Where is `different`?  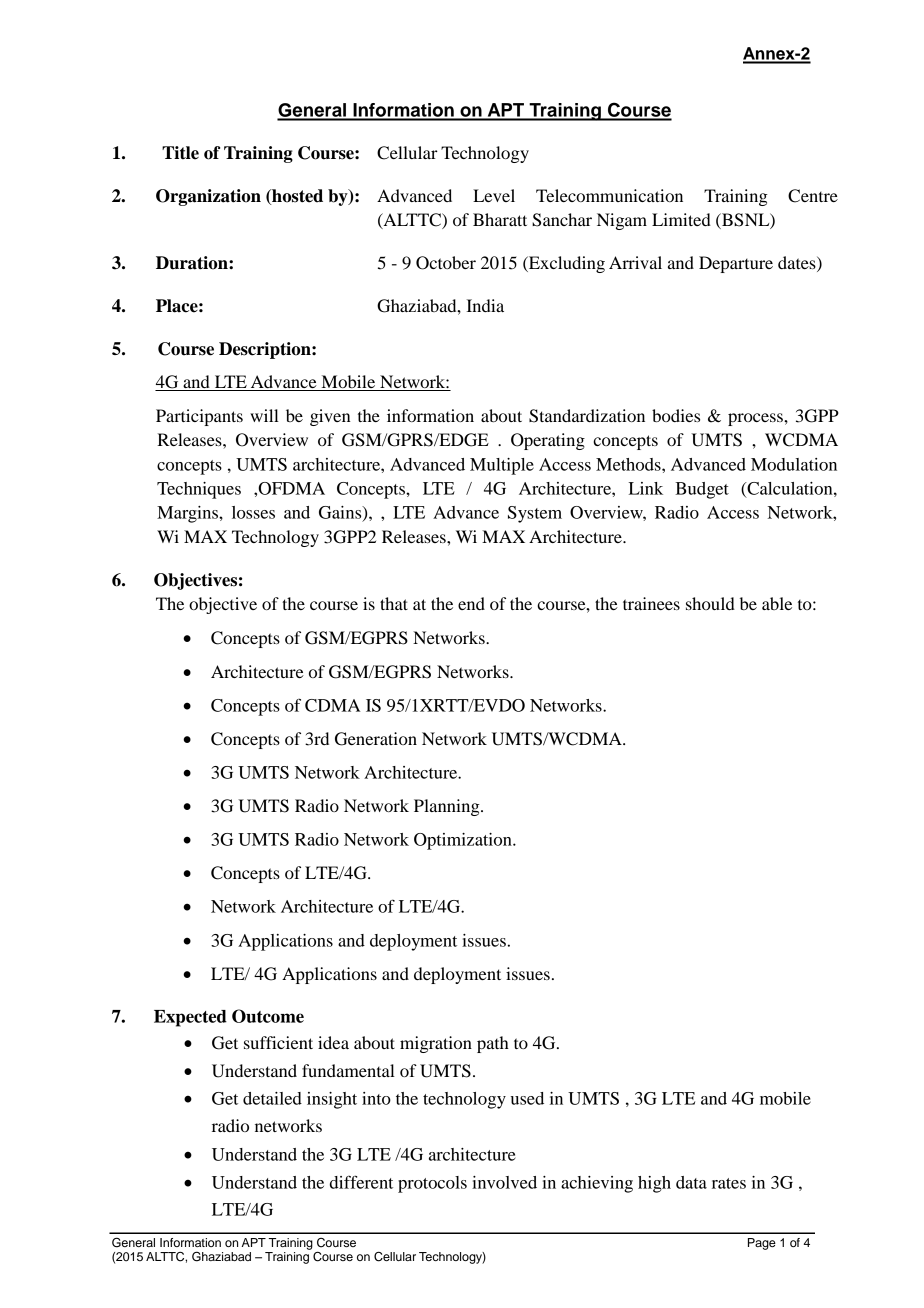
different is located at coordinates (361, 1182).
